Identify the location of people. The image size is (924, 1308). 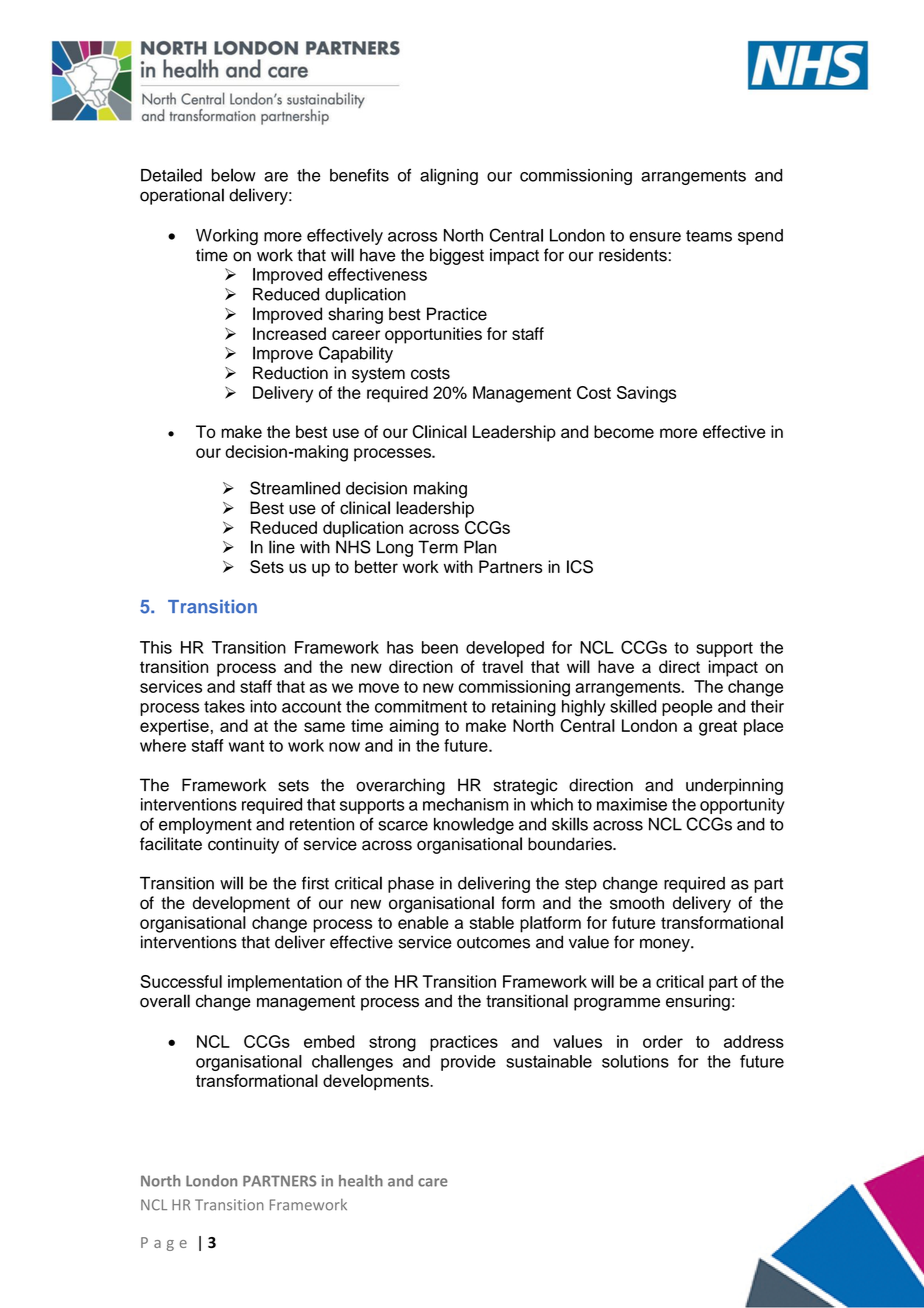
(687, 708).
